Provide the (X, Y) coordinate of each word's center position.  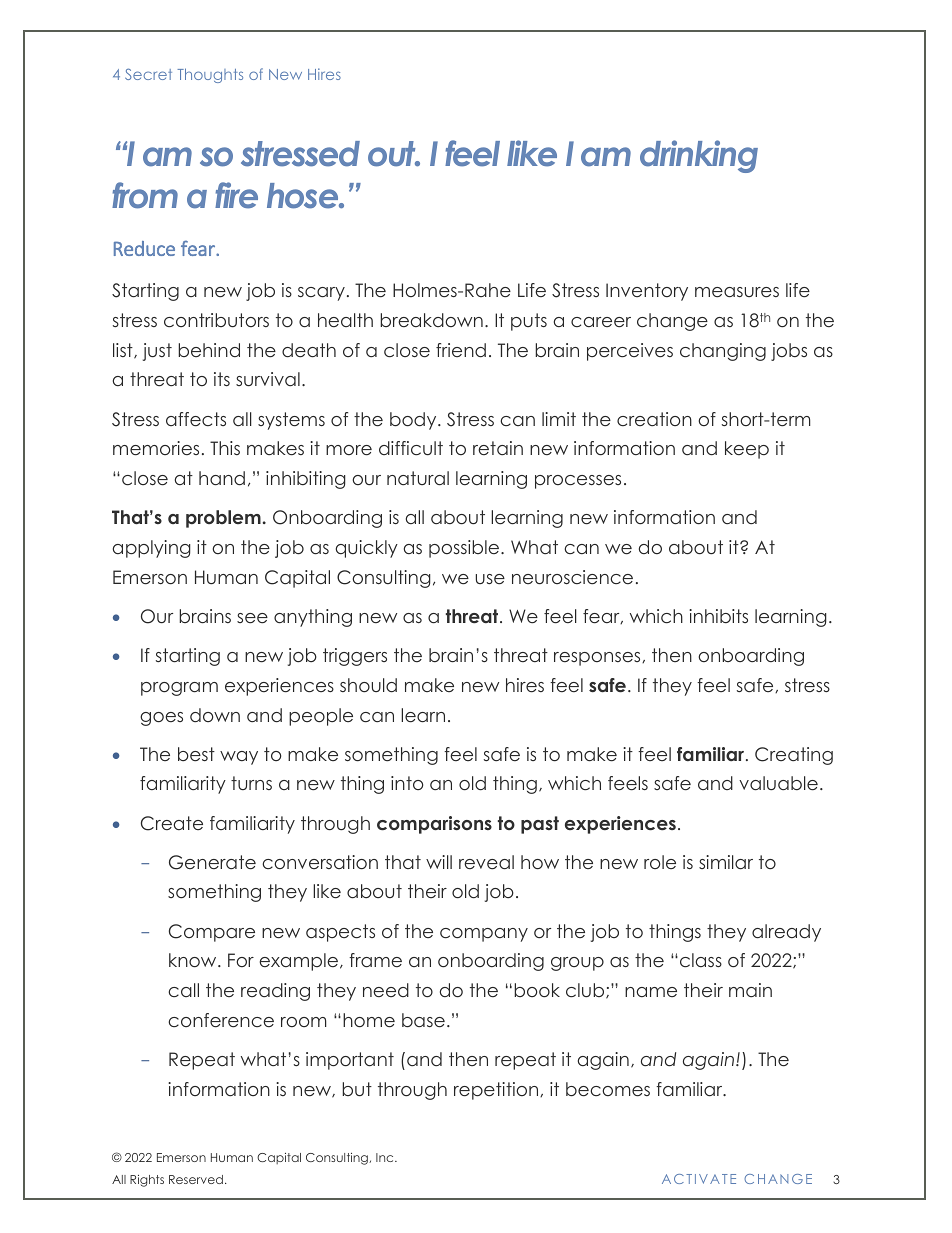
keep (747, 450)
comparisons (434, 825)
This (225, 448)
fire (236, 195)
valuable (778, 783)
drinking (699, 156)
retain (498, 448)
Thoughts (210, 75)
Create (172, 823)
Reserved (196, 1179)
